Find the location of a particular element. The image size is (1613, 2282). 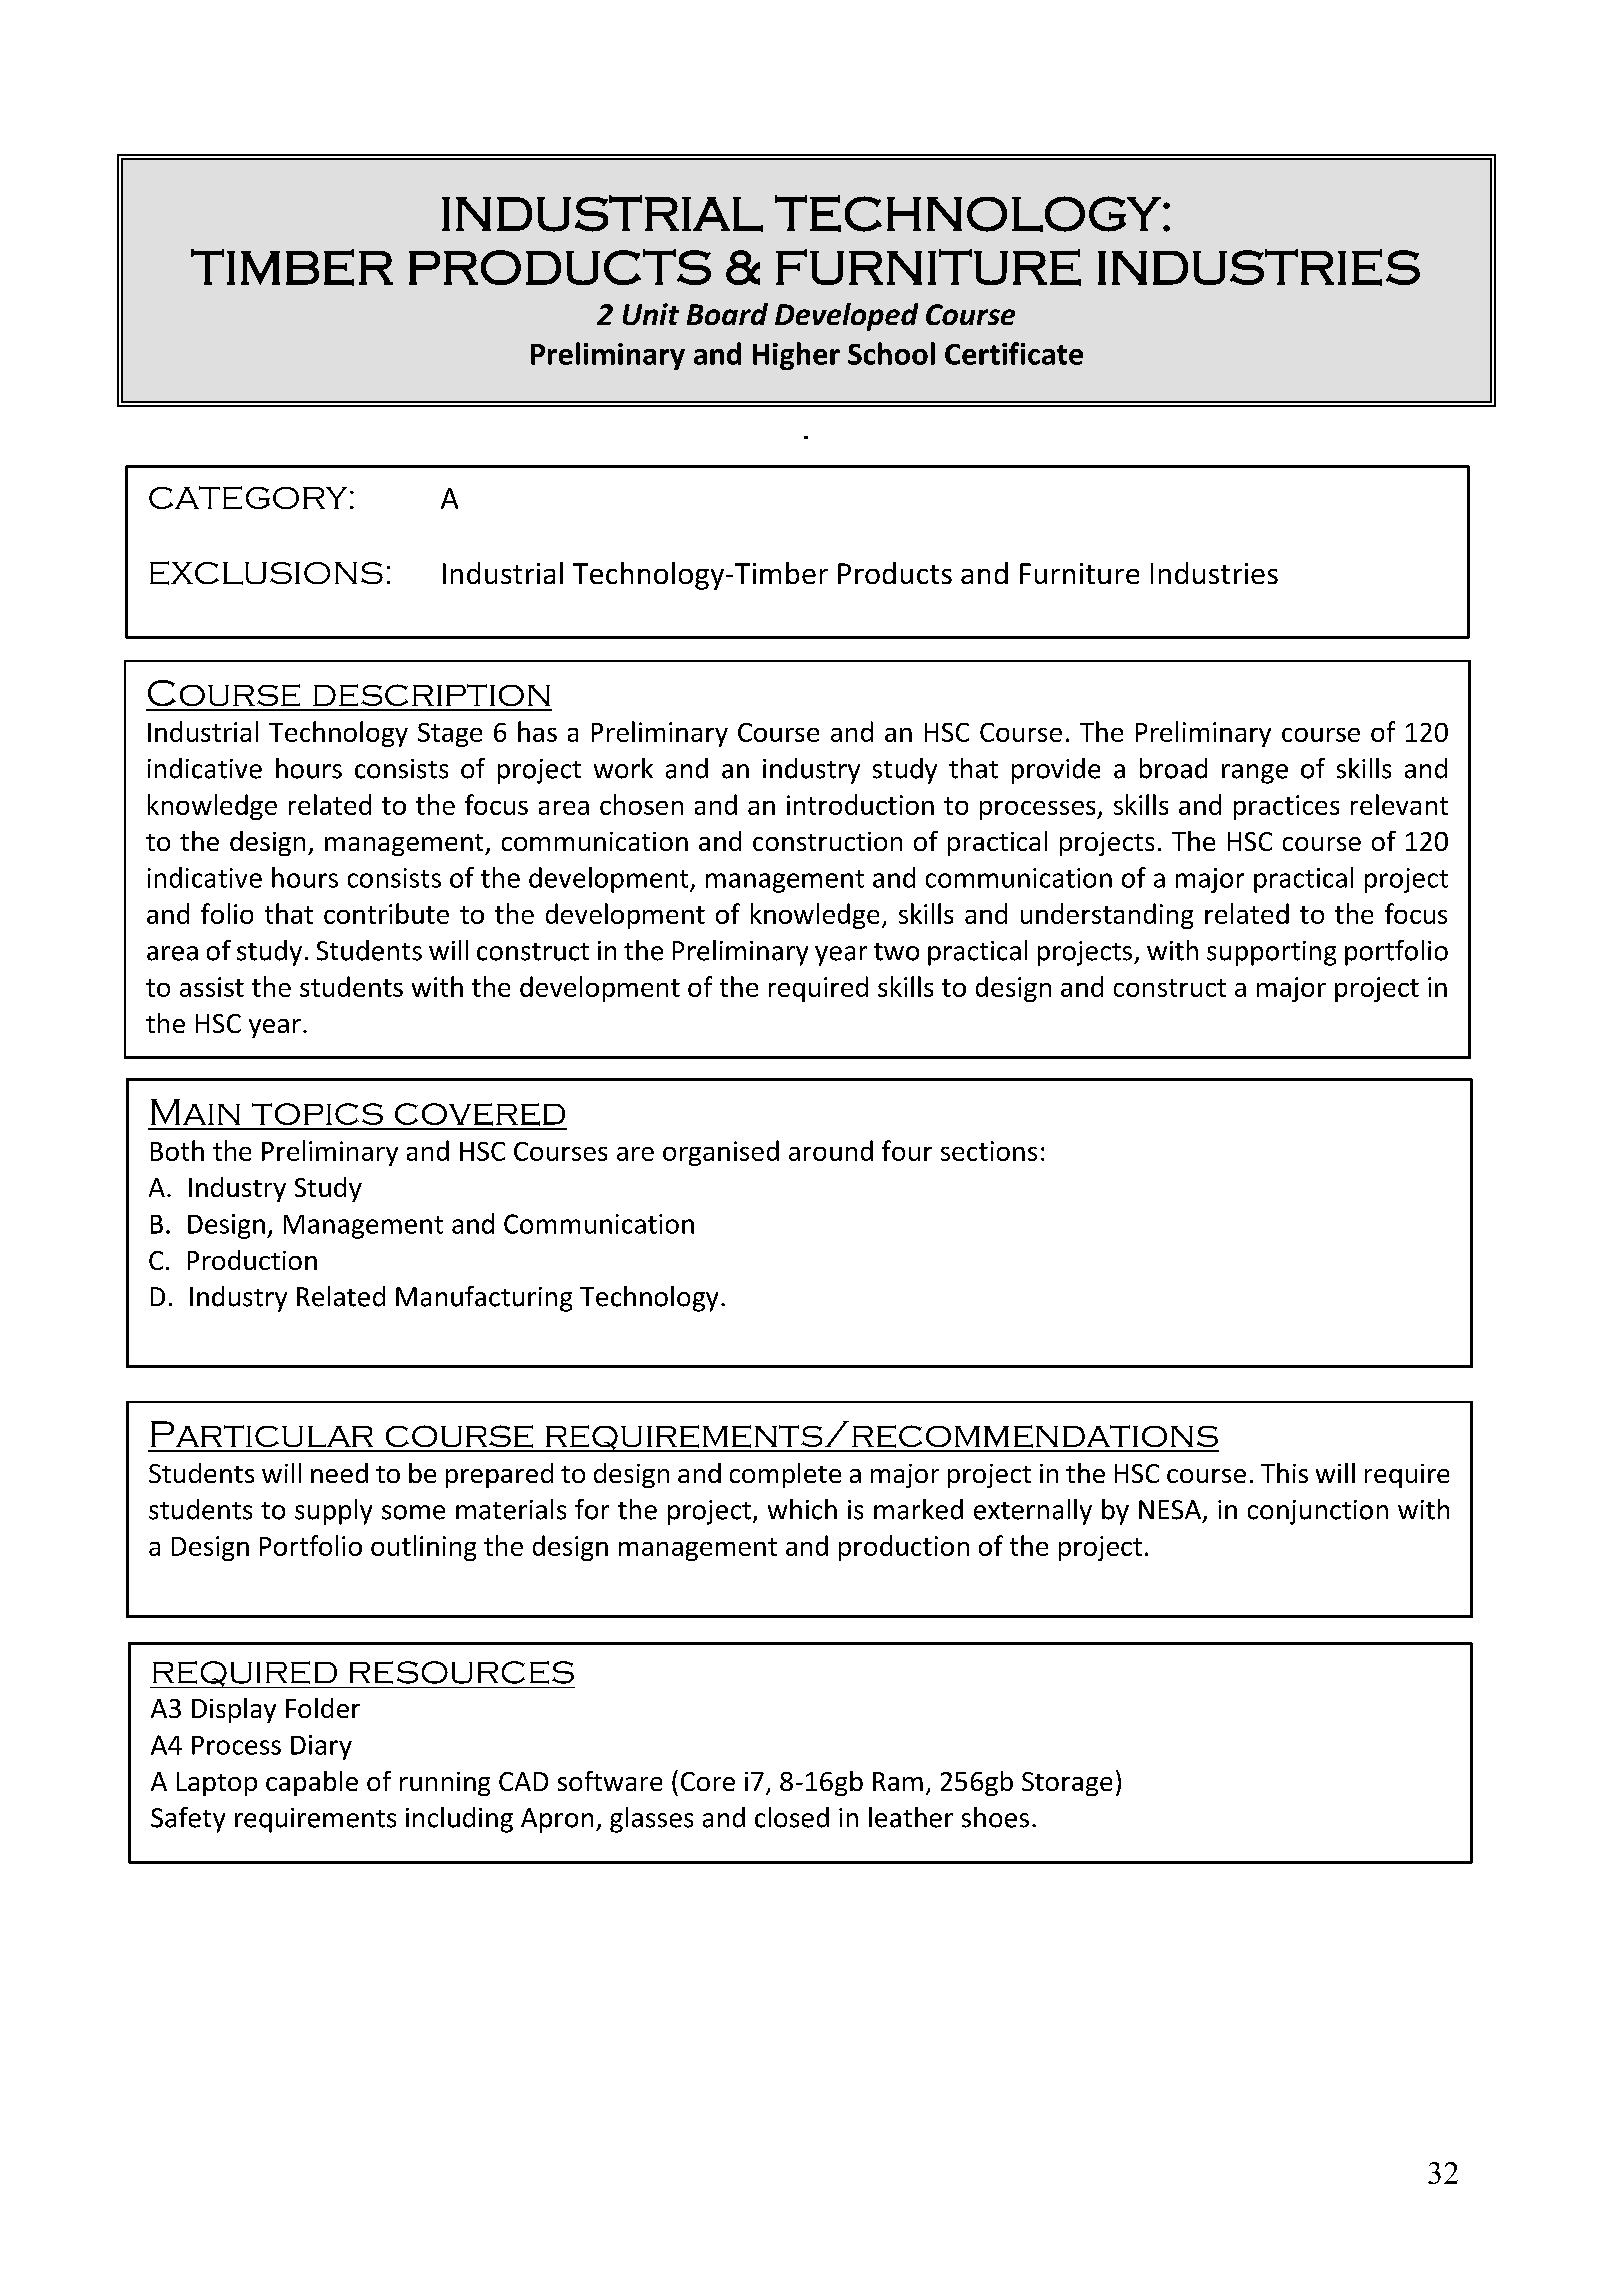

topics is located at coordinates (317, 1114).
